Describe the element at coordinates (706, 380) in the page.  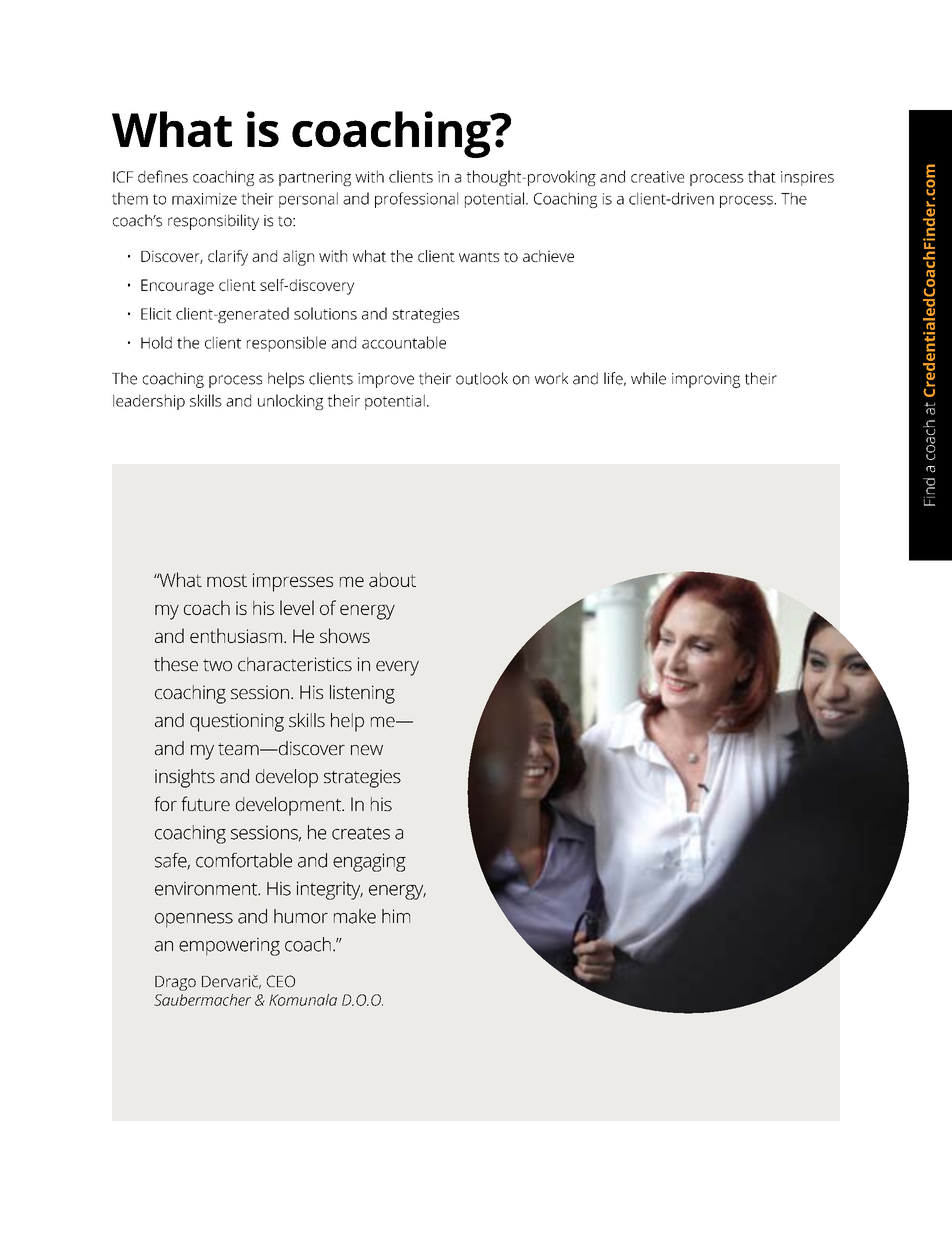
I see `improving` at that location.
